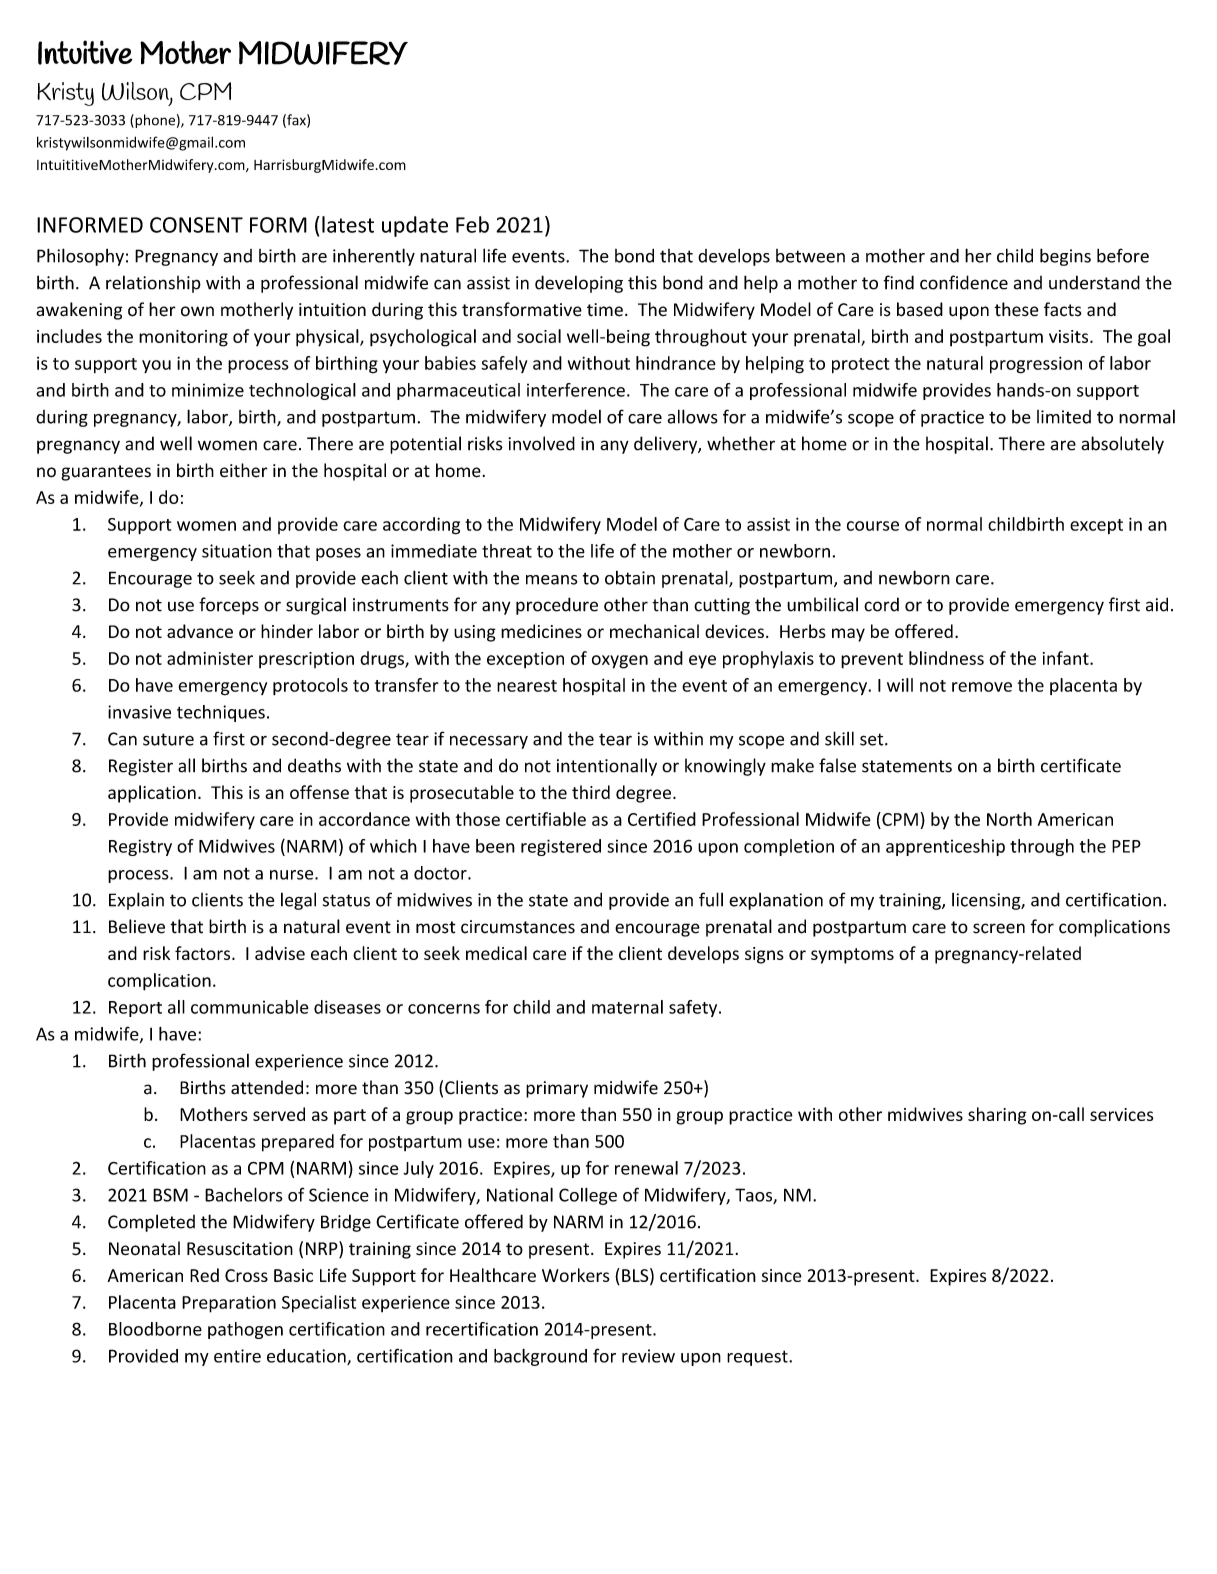  Describe the element at coordinates (244, 470) in the screenshot. I see `either` at that location.
